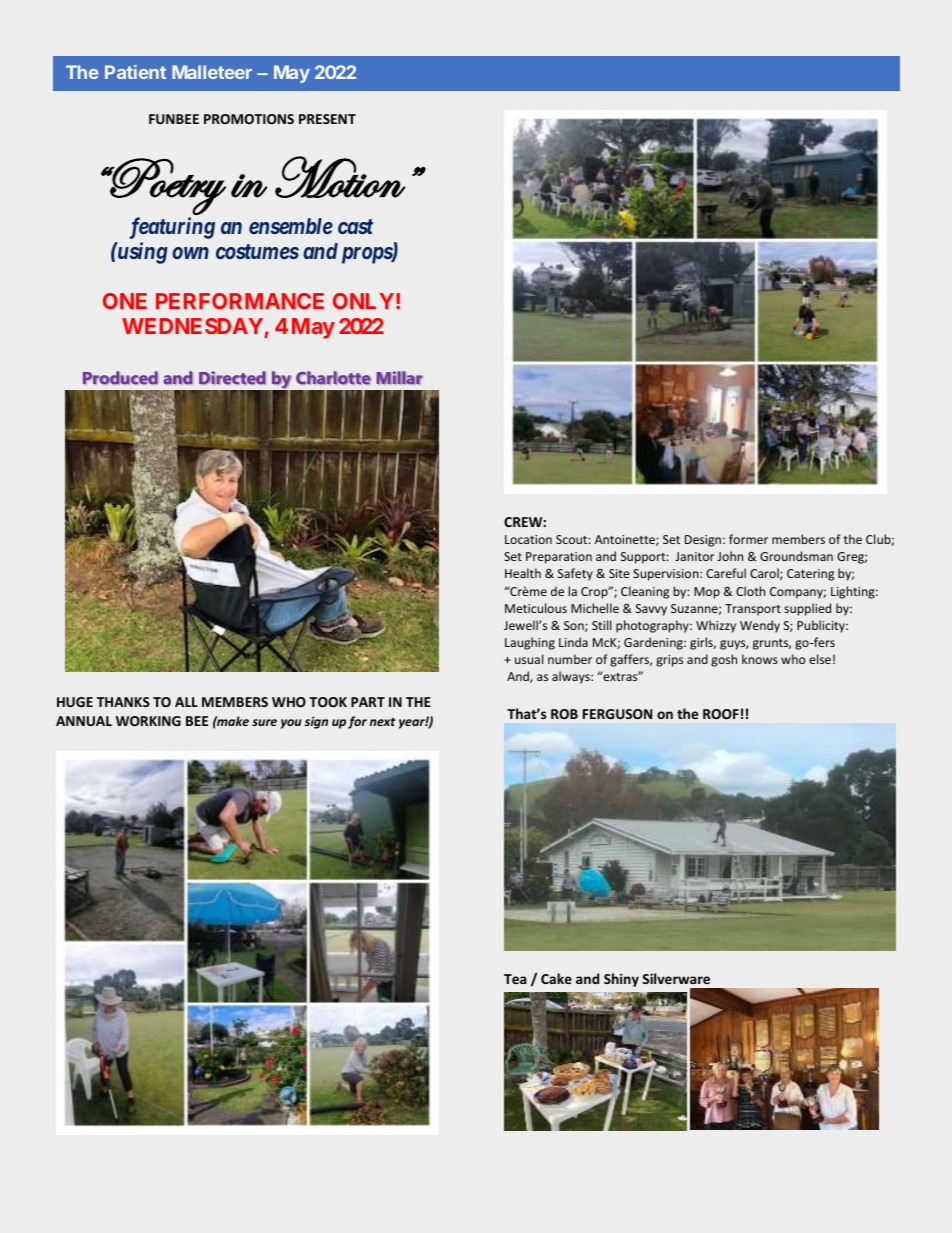  Describe the element at coordinates (556, 978) in the screenshot. I see `Cake` at that location.
